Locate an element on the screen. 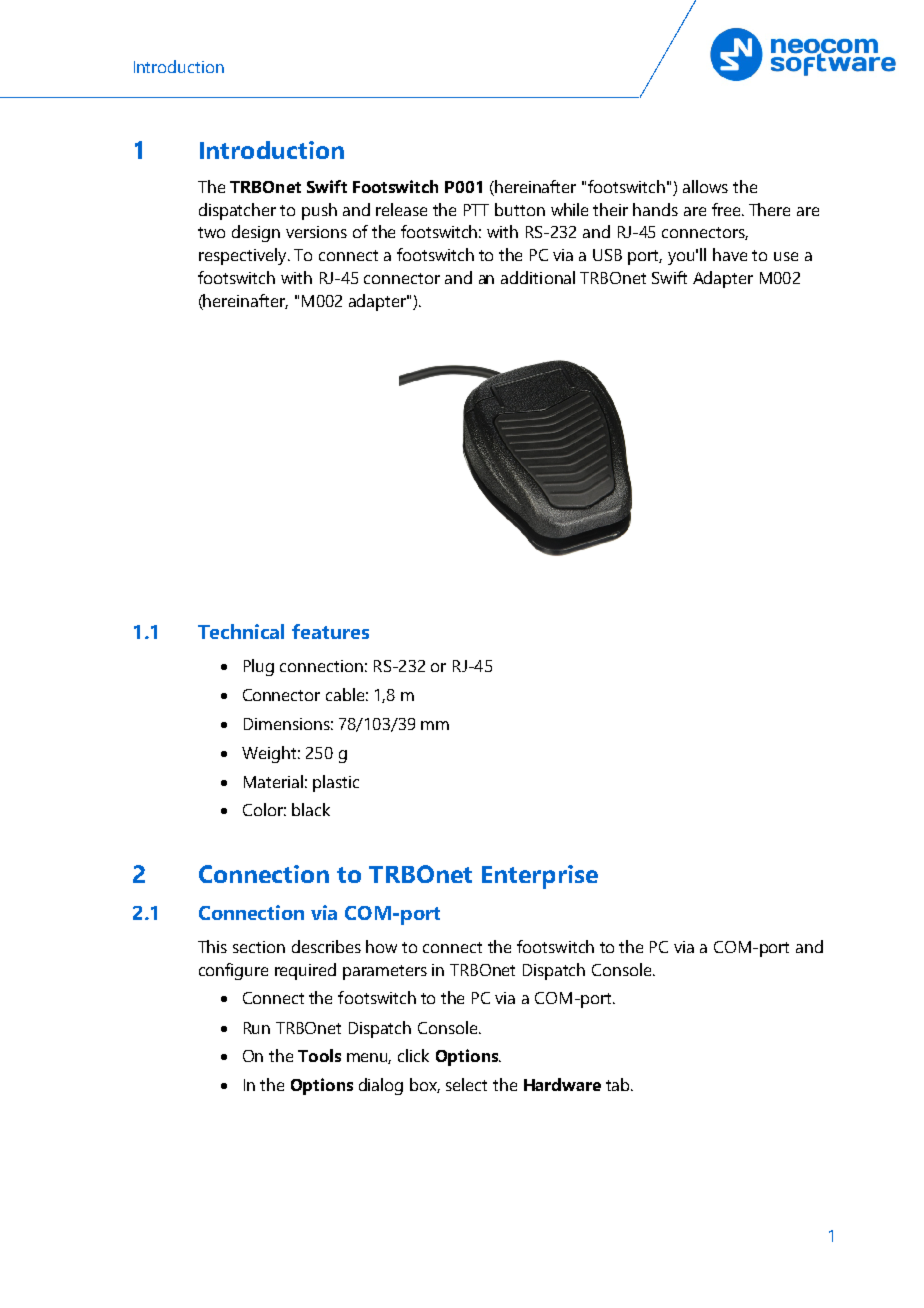 This screenshot has width=924, height=1308. Tools is located at coordinates (319, 1055).
